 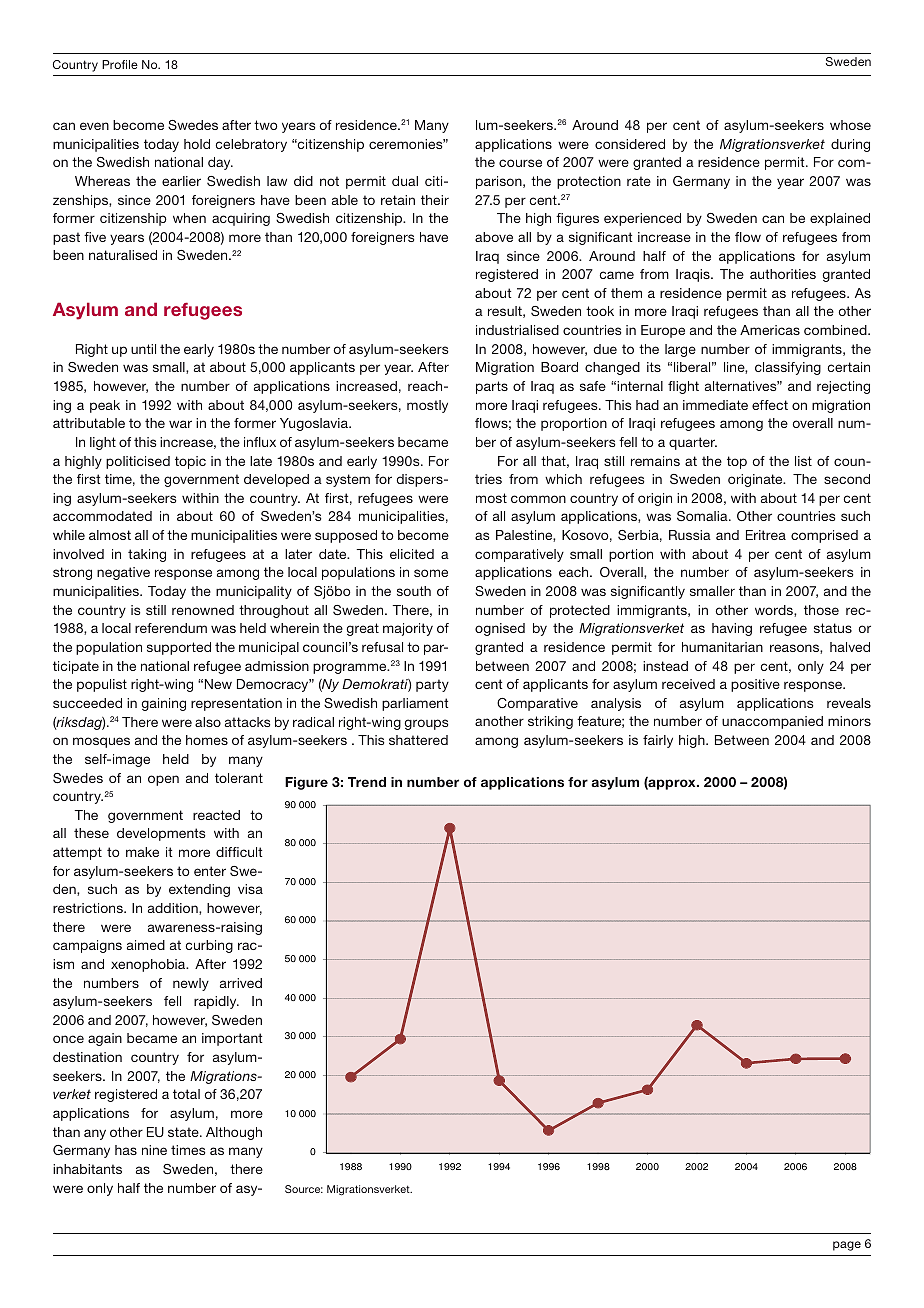 What do you see at coordinates (492, 387) in the screenshot?
I see `parts` at bounding box center [492, 387].
